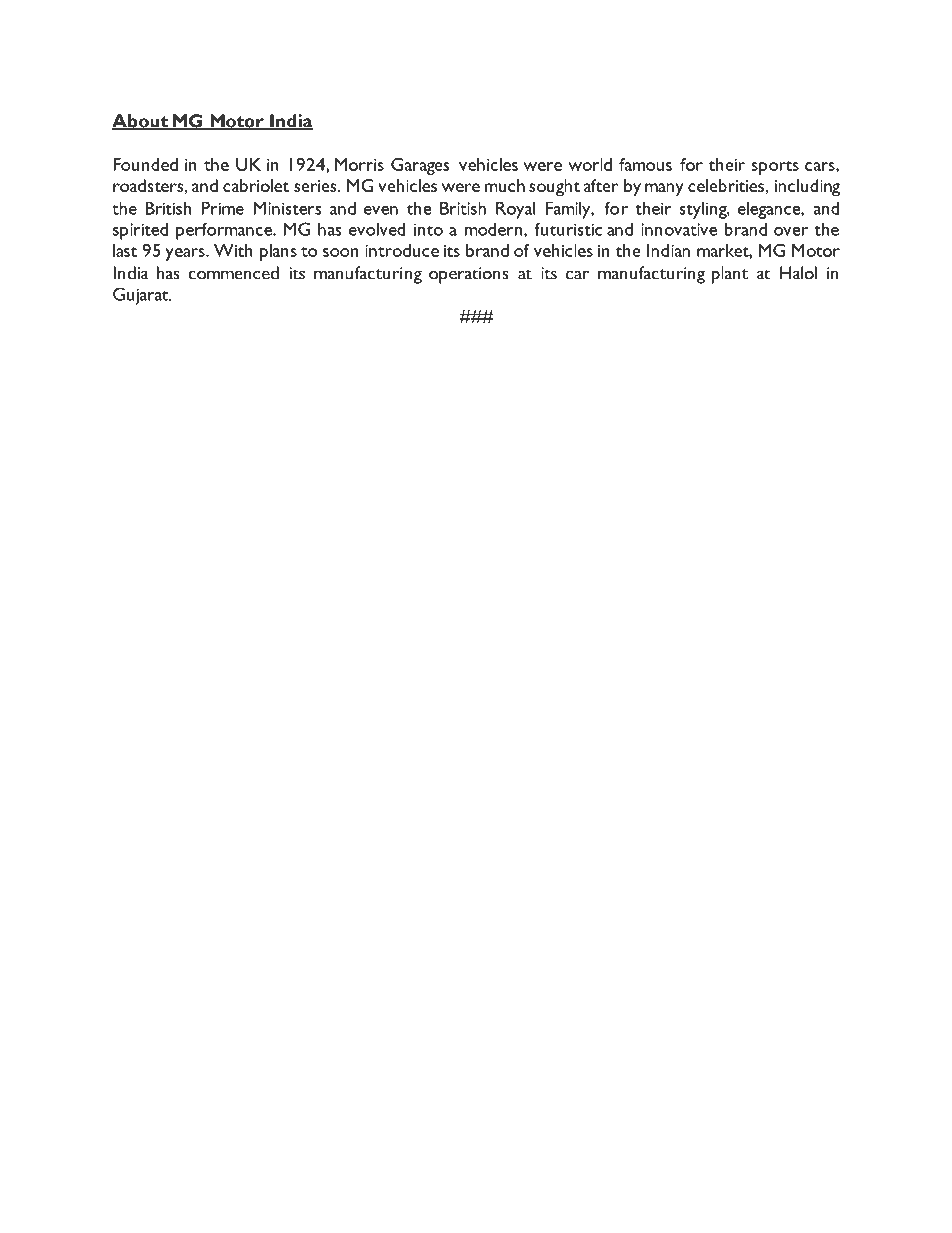  Describe the element at coordinates (142, 296) in the image. I see `Gujarat` at that location.
